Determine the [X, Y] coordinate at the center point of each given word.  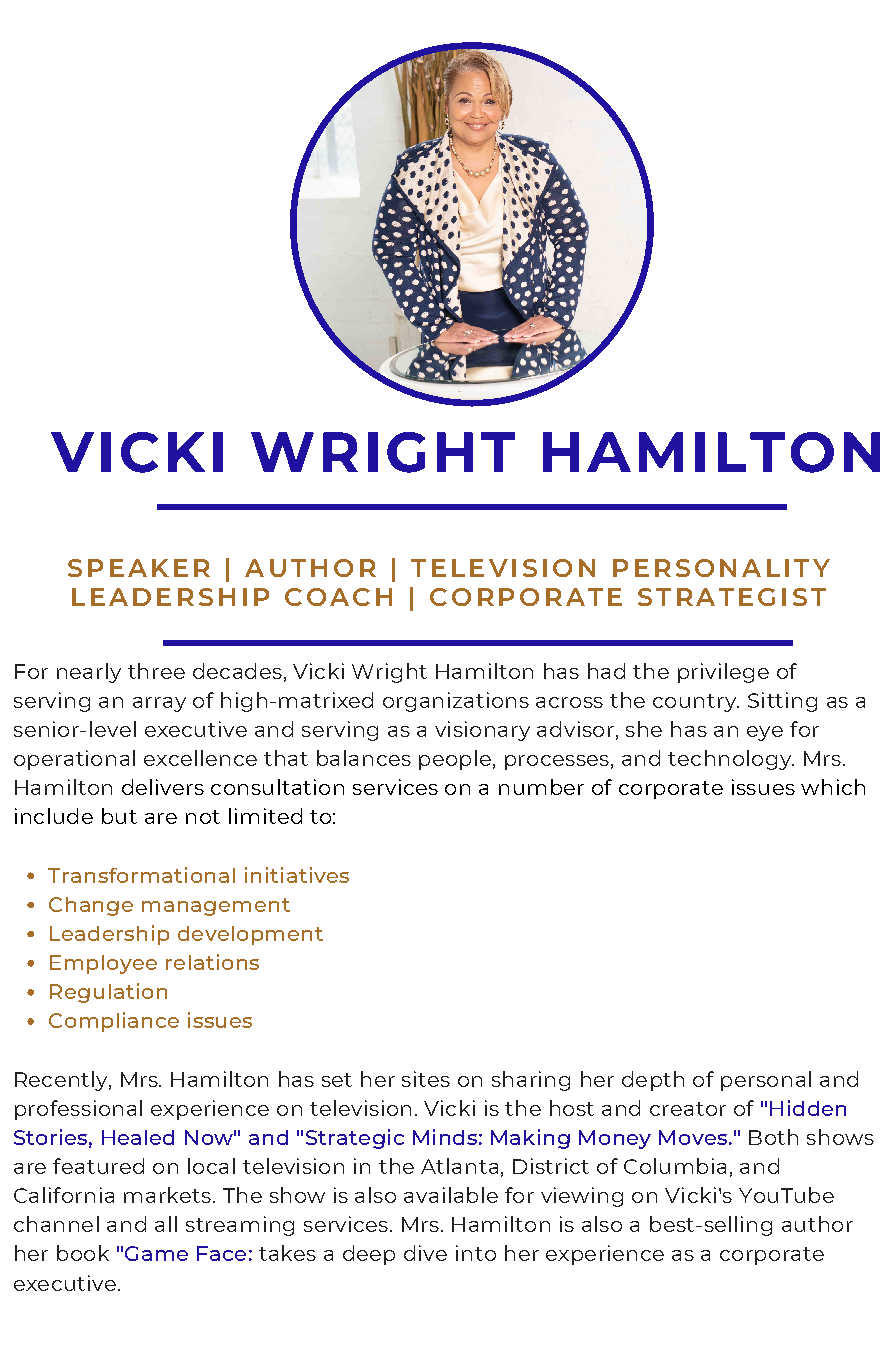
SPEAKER [139, 568]
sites [426, 1079]
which [833, 787]
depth [653, 1081]
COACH [338, 597]
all [166, 1224]
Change [91, 906]
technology [730, 760]
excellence [200, 758]
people [455, 760]
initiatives [297, 875]
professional [78, 1110]
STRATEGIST [732, 597]
